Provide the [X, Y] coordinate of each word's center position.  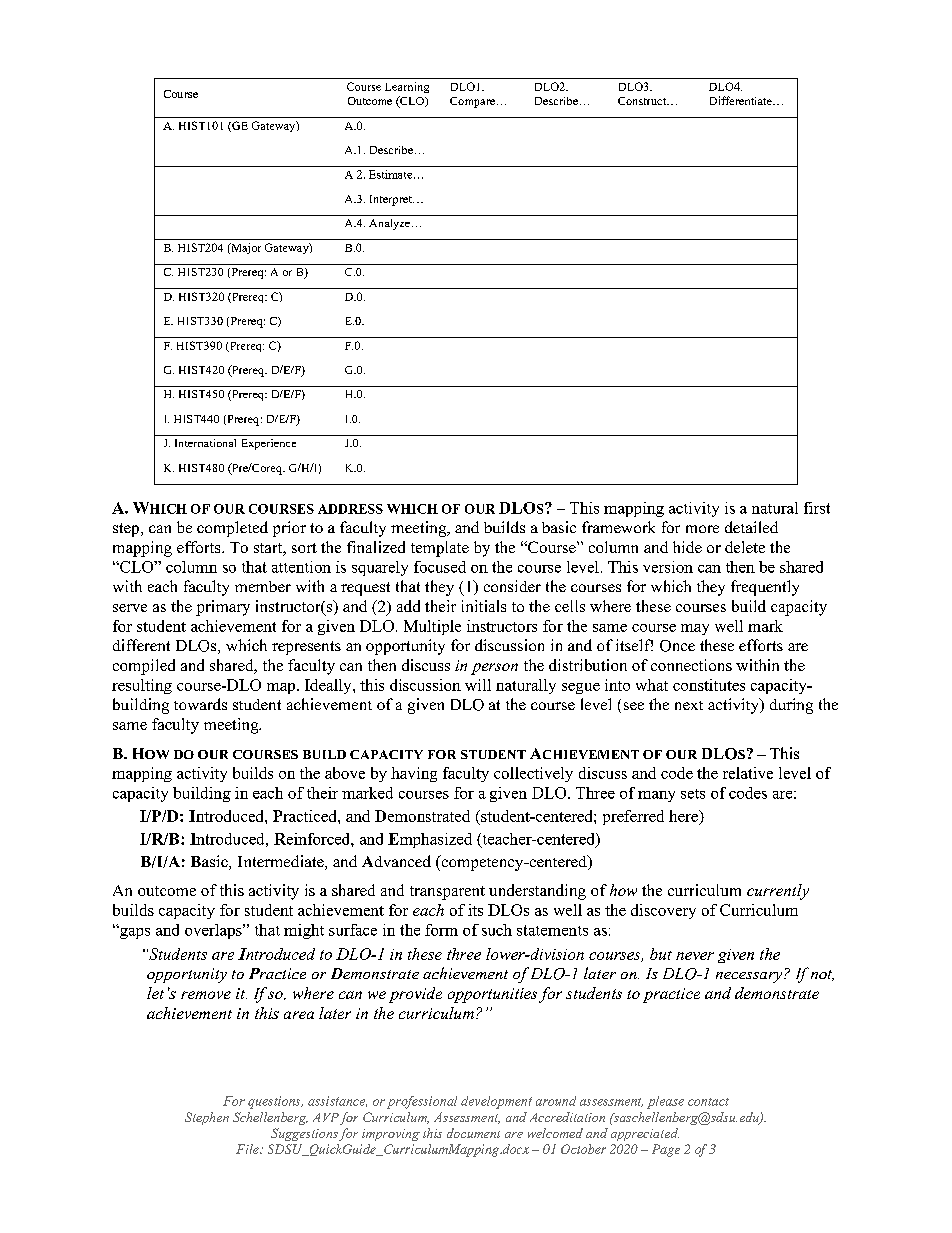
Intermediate [282, 862]
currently [778, 892]
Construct [643, 101]
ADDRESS [350, 509]
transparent [447, 893]
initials [484, 606]
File [248, 1149]
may [695, 629]
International [205, 443]
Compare [472, 102]
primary [223, 608]
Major [245, 248]
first [817, 508]
